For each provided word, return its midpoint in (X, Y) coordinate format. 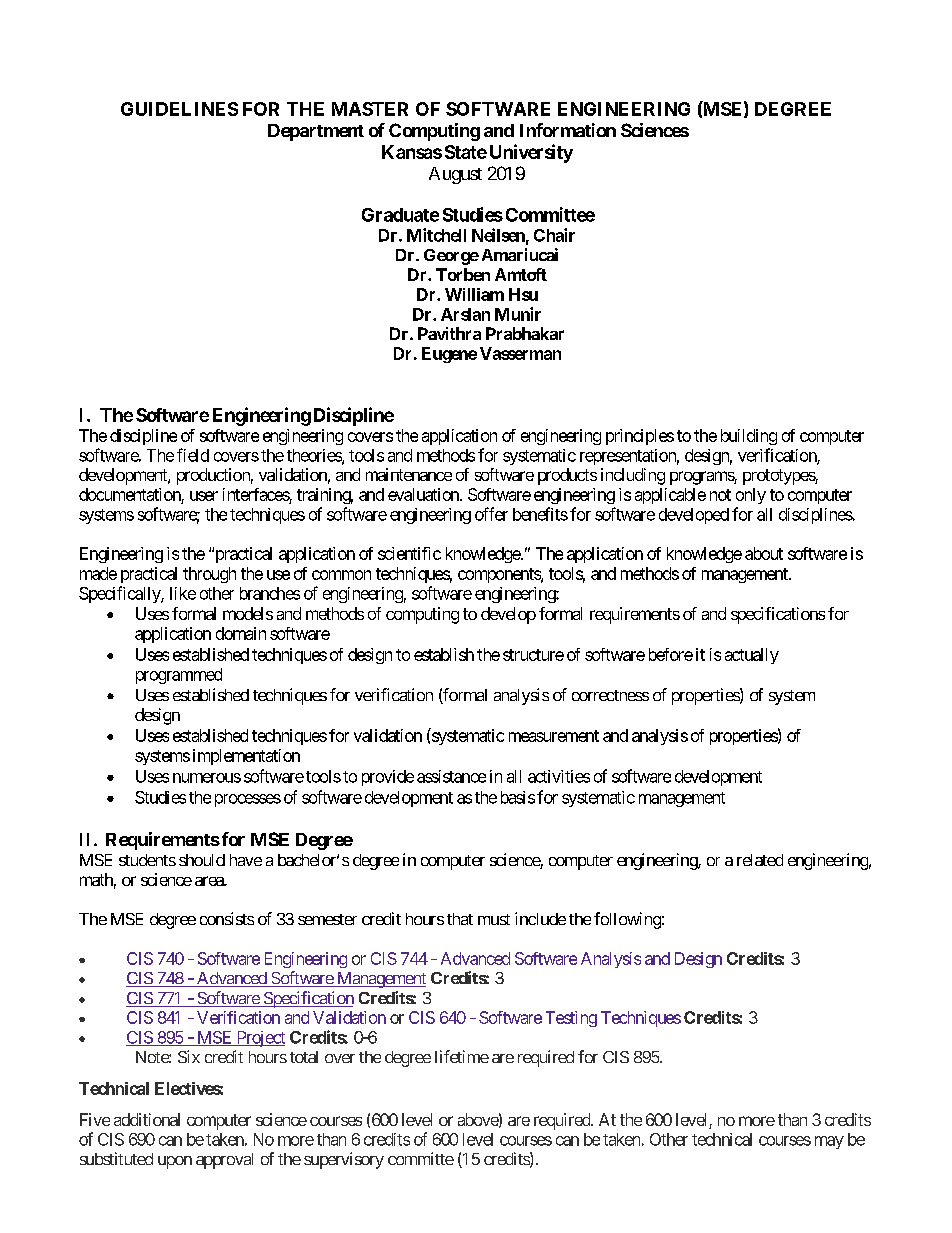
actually (752, 656)
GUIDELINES (179, 109)
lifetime (462, 1056)
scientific (409, 553)
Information (568, 130)
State (466, 152)
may (829, 1142)
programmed (179, 676)
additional (147, 1119)
